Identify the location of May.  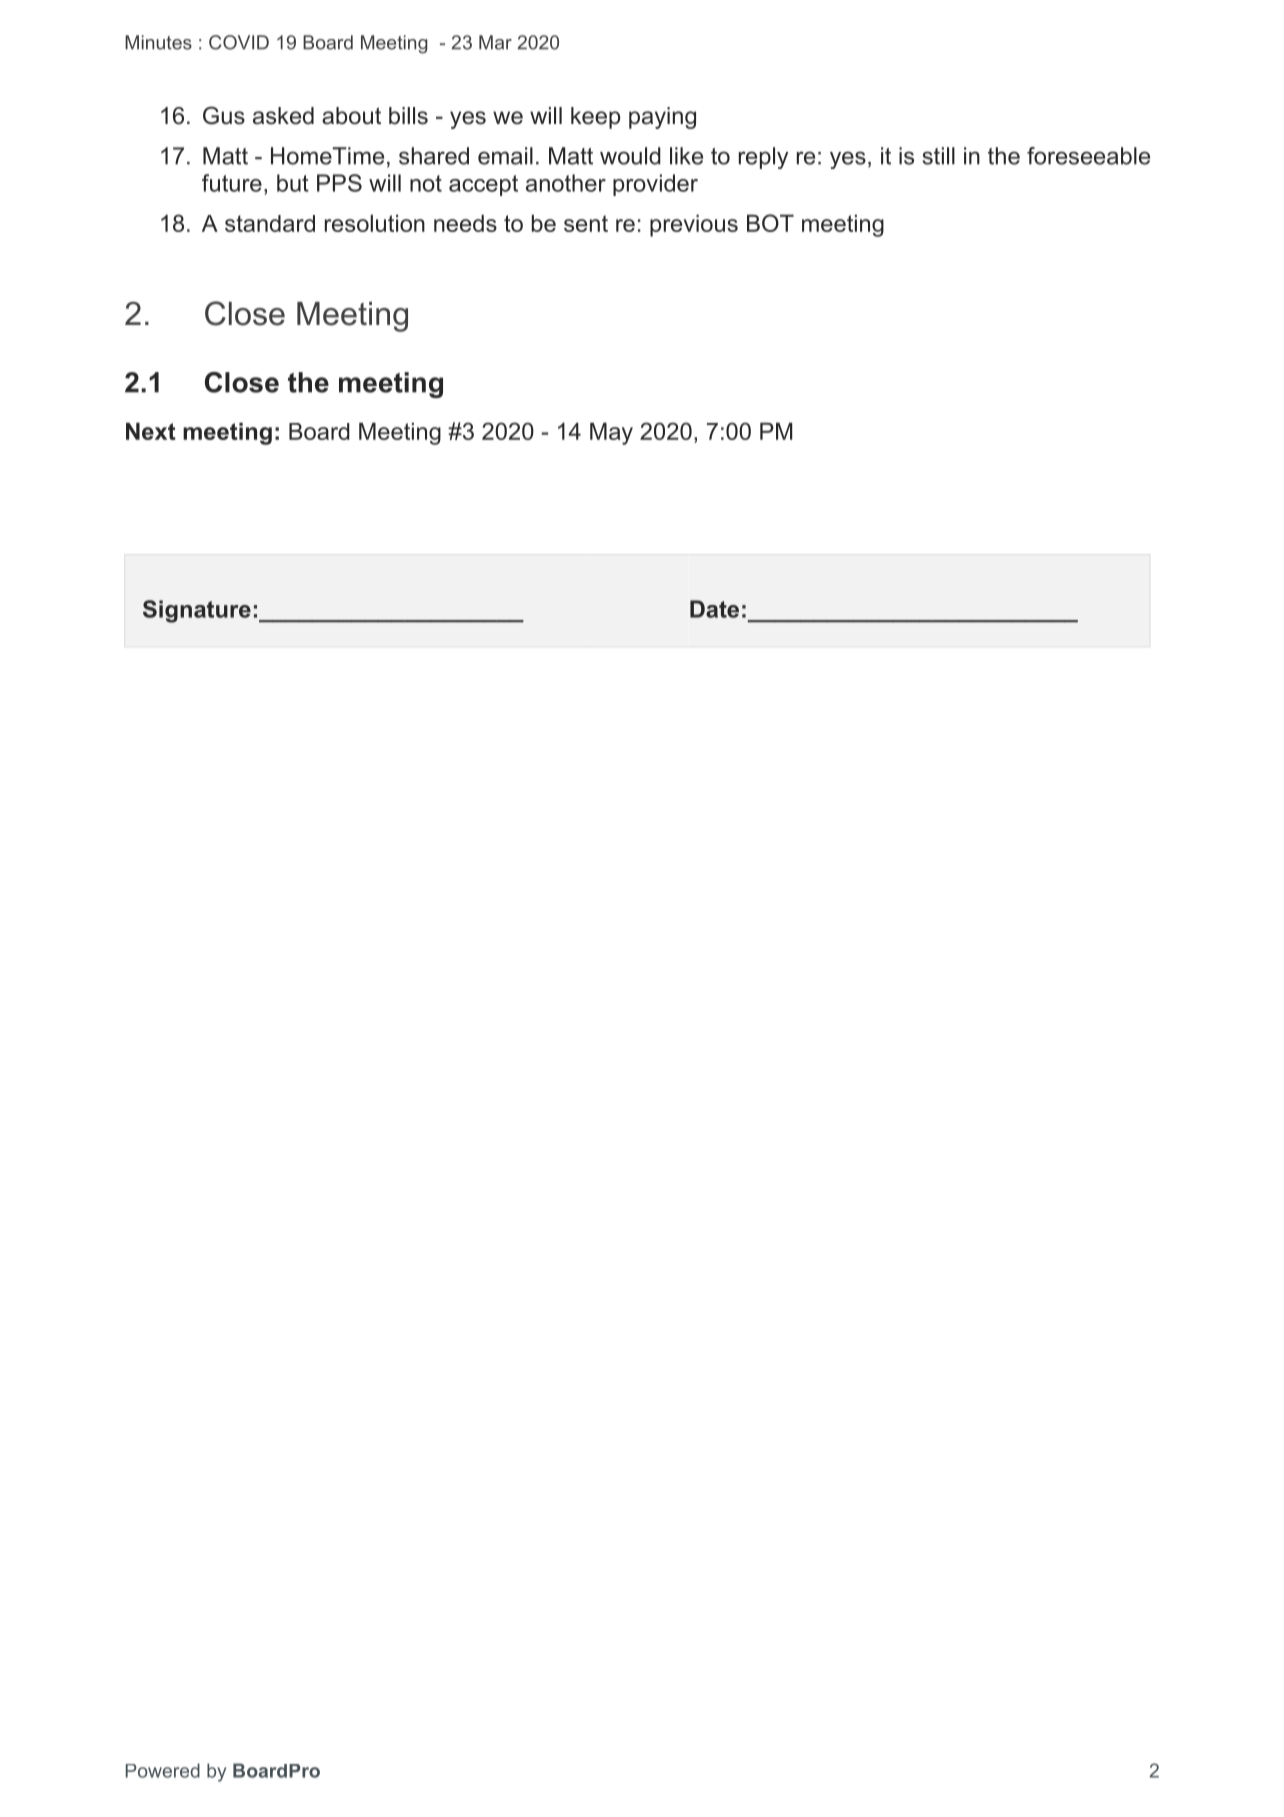
(611, 433).
